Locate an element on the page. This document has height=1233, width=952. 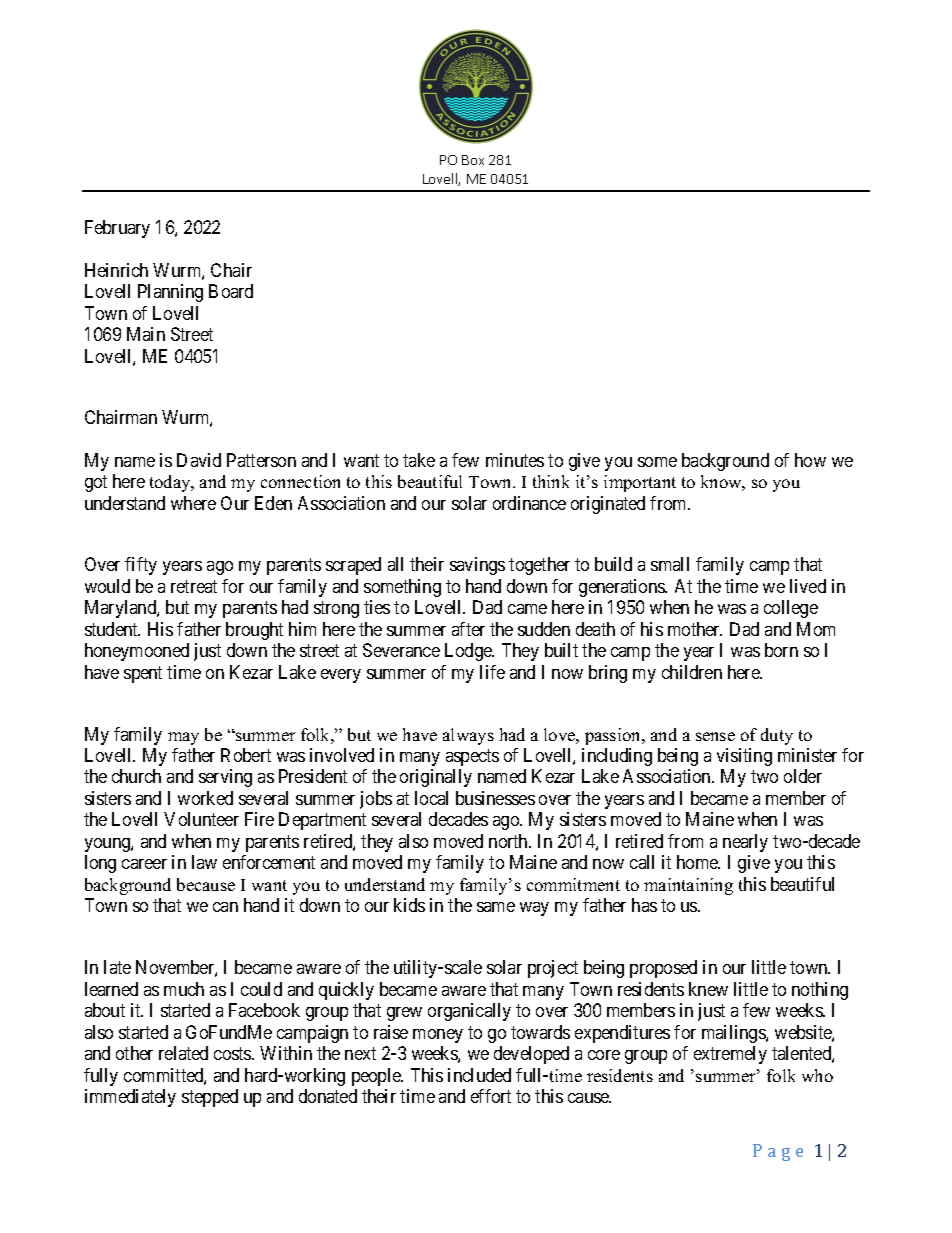
included is located at coordinates (479, 1075).
